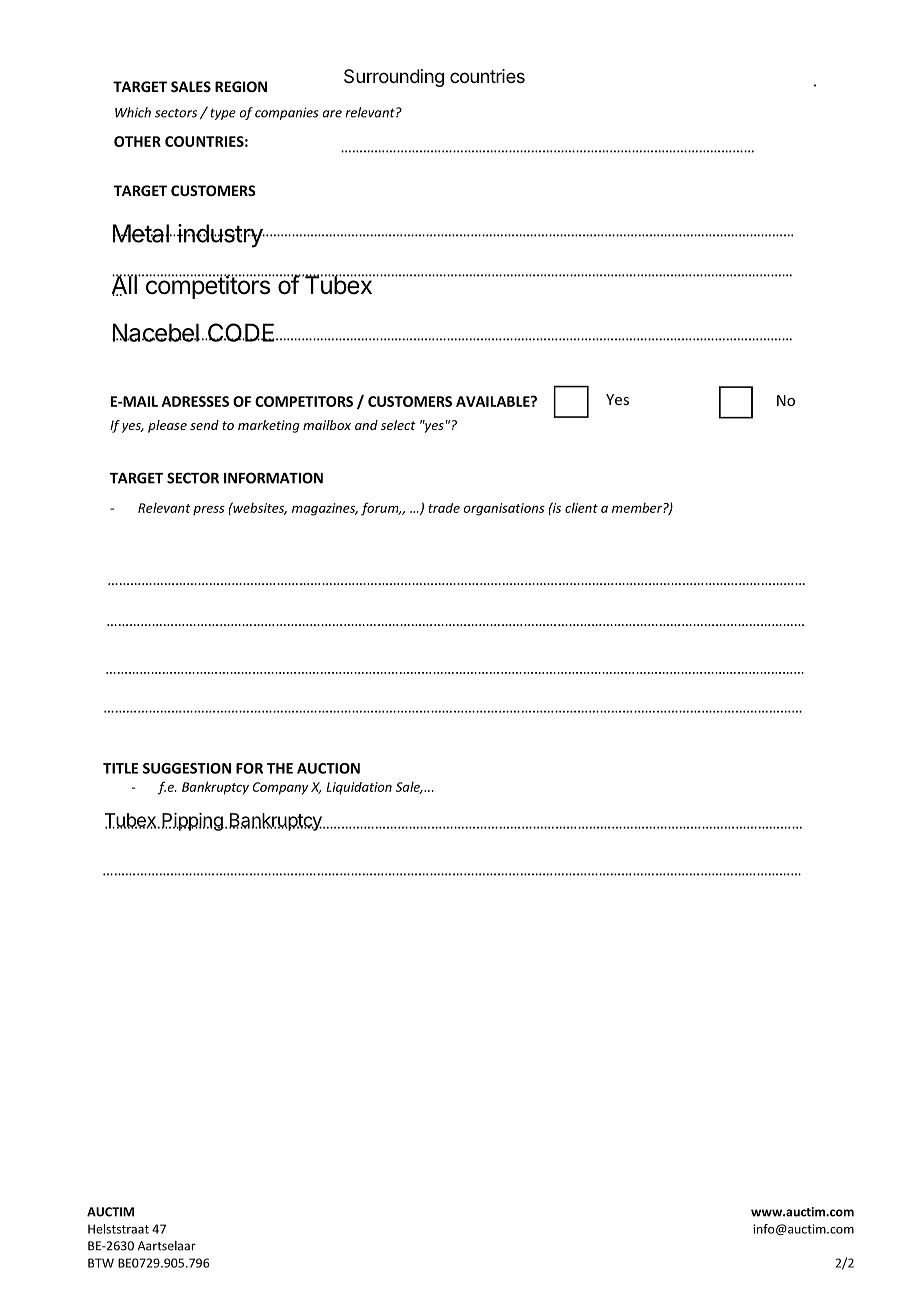 The width and height of the screenshot is (924, 1309). Describe the element at coordinates (137, 141) in the screenshot. I see `OTHER` at that location.
